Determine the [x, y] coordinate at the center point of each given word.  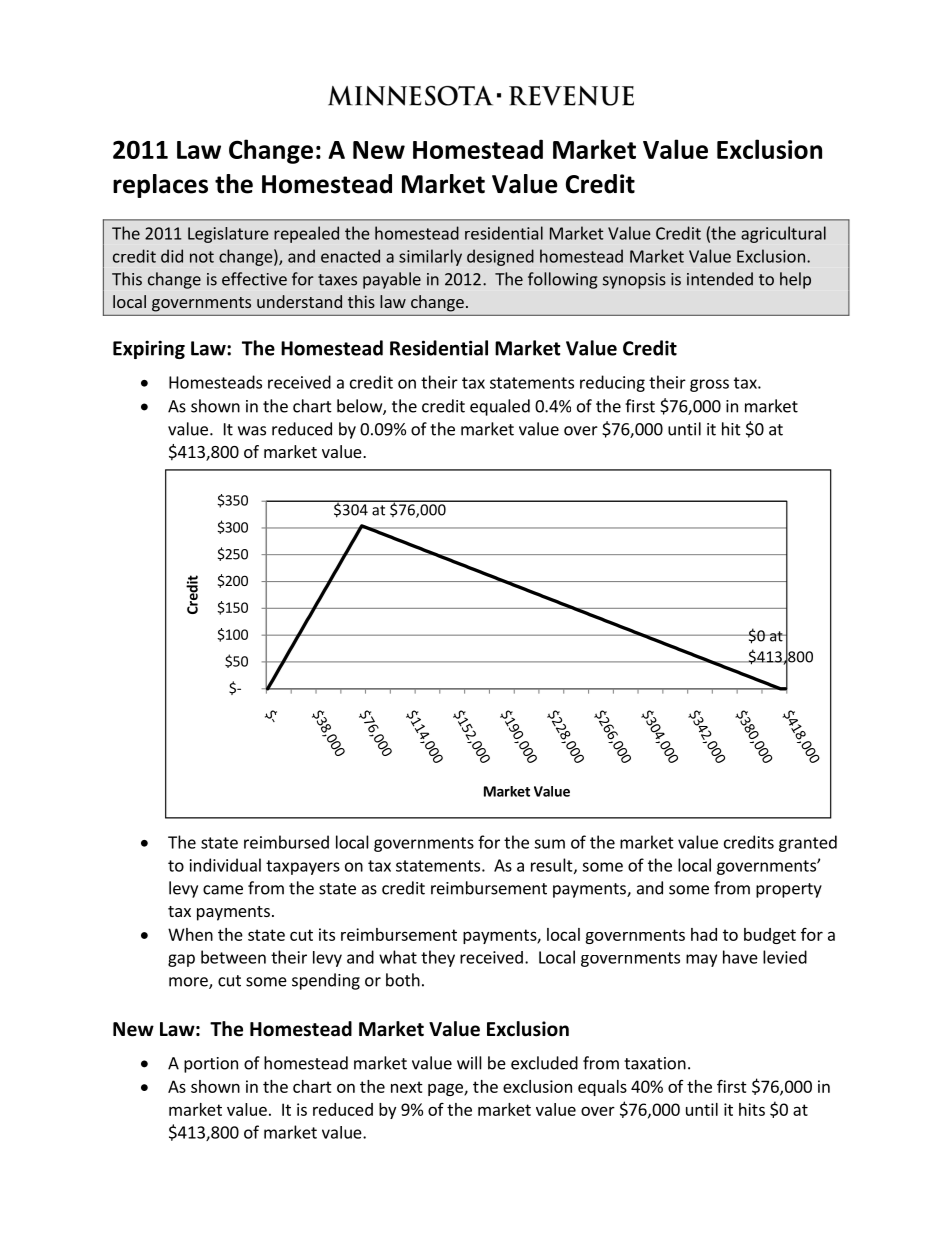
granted [808, 843]
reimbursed [286, 842]
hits [752, 1109]
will [469, 1063]
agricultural [783, 234]
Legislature [228, 235]
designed [500, 257]
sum [549, 844]
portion [211, 1065]
